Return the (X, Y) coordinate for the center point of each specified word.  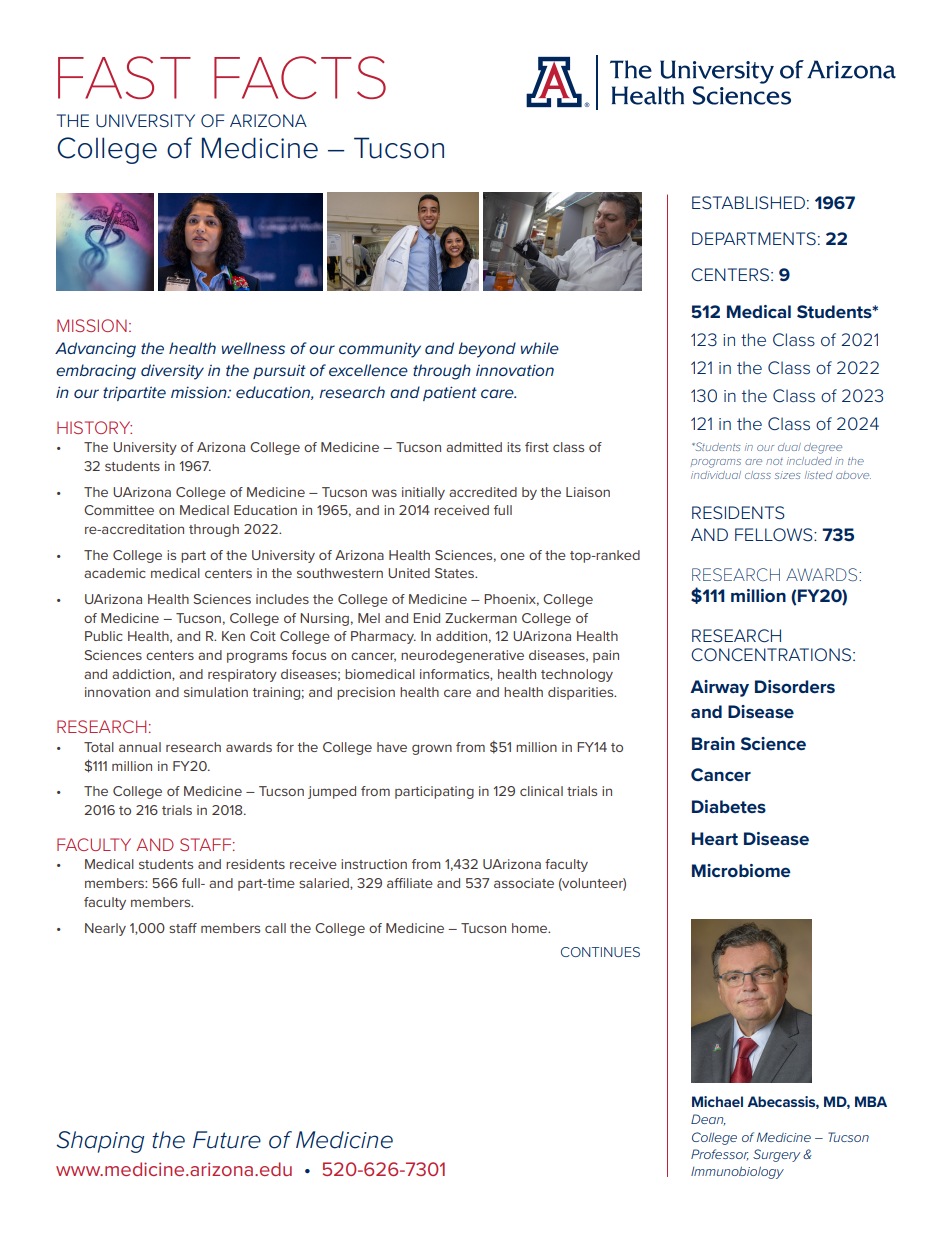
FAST (124, 77)
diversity (172, 372)
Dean (708, 1119)
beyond (487, 350)
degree (823, 448)
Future (227, 1140)
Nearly (105, 929)
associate (524, 883)
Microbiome (741, 870)
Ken (233, 636)
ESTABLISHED (748, 202)
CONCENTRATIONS (772, 654)
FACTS (300, 77)
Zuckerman (481, 618)
